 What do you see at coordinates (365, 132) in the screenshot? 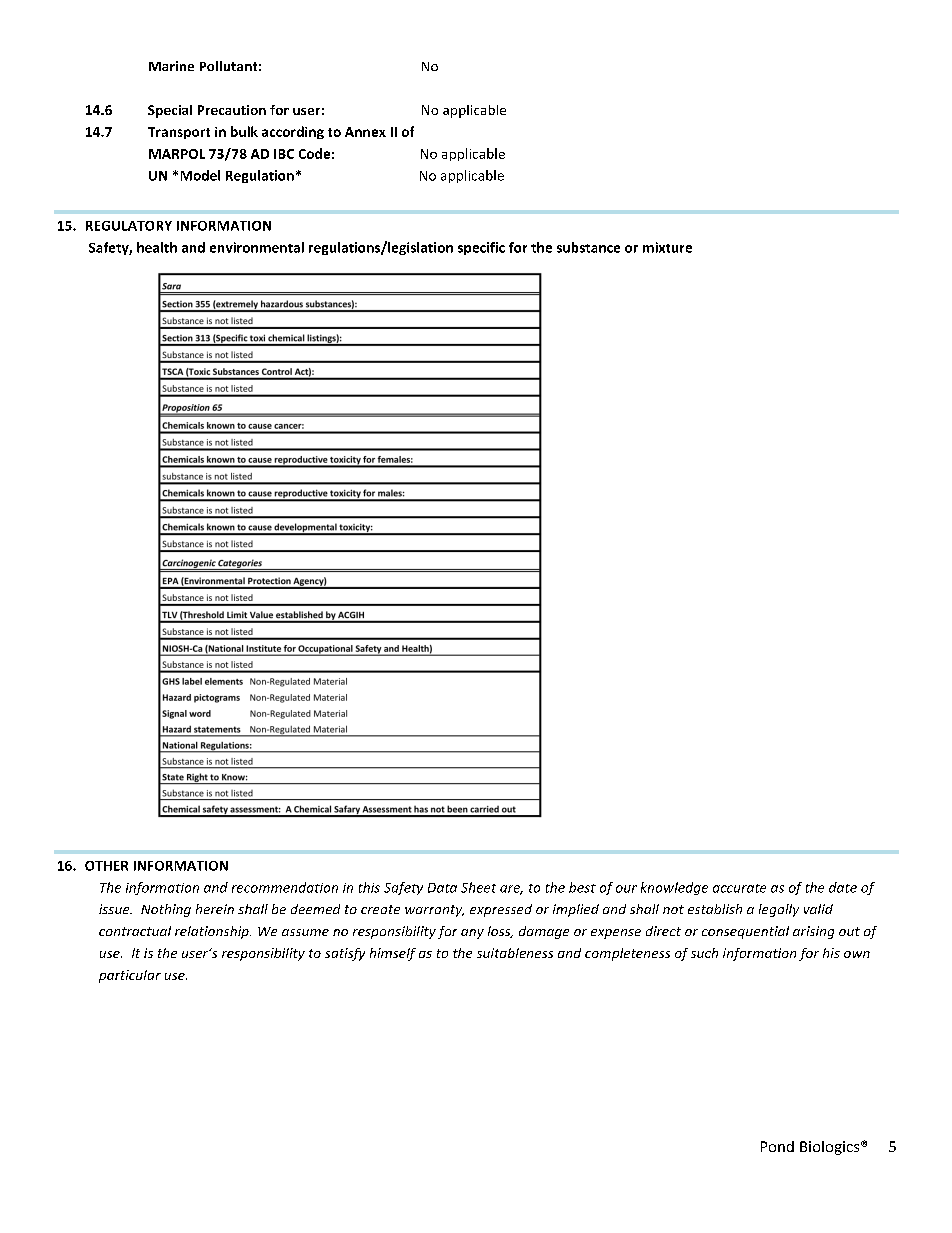
I see `Annex` at bounding box center [365, 132].
